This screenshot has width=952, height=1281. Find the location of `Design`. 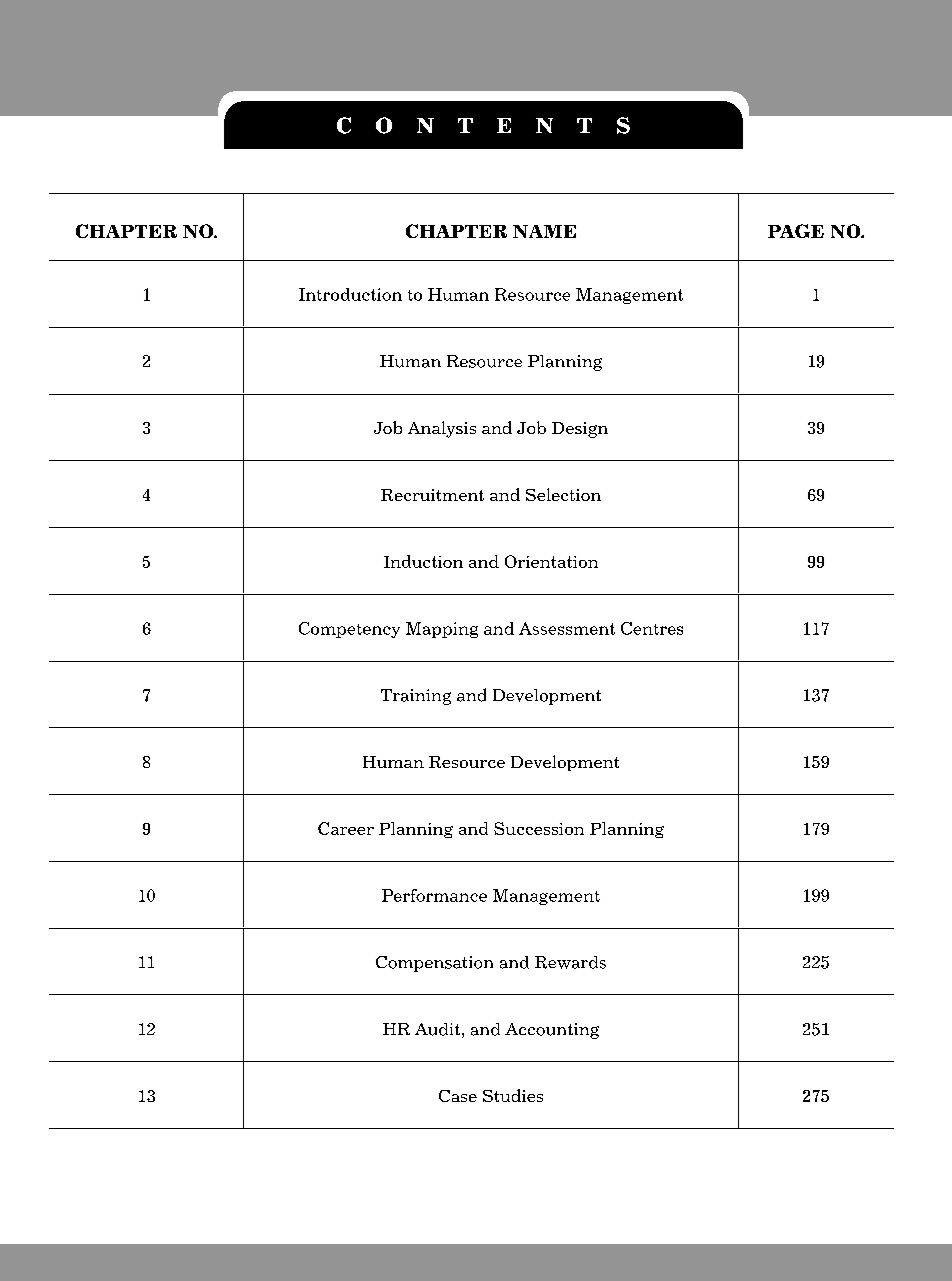

Design is located at coordinates (580, 430).
